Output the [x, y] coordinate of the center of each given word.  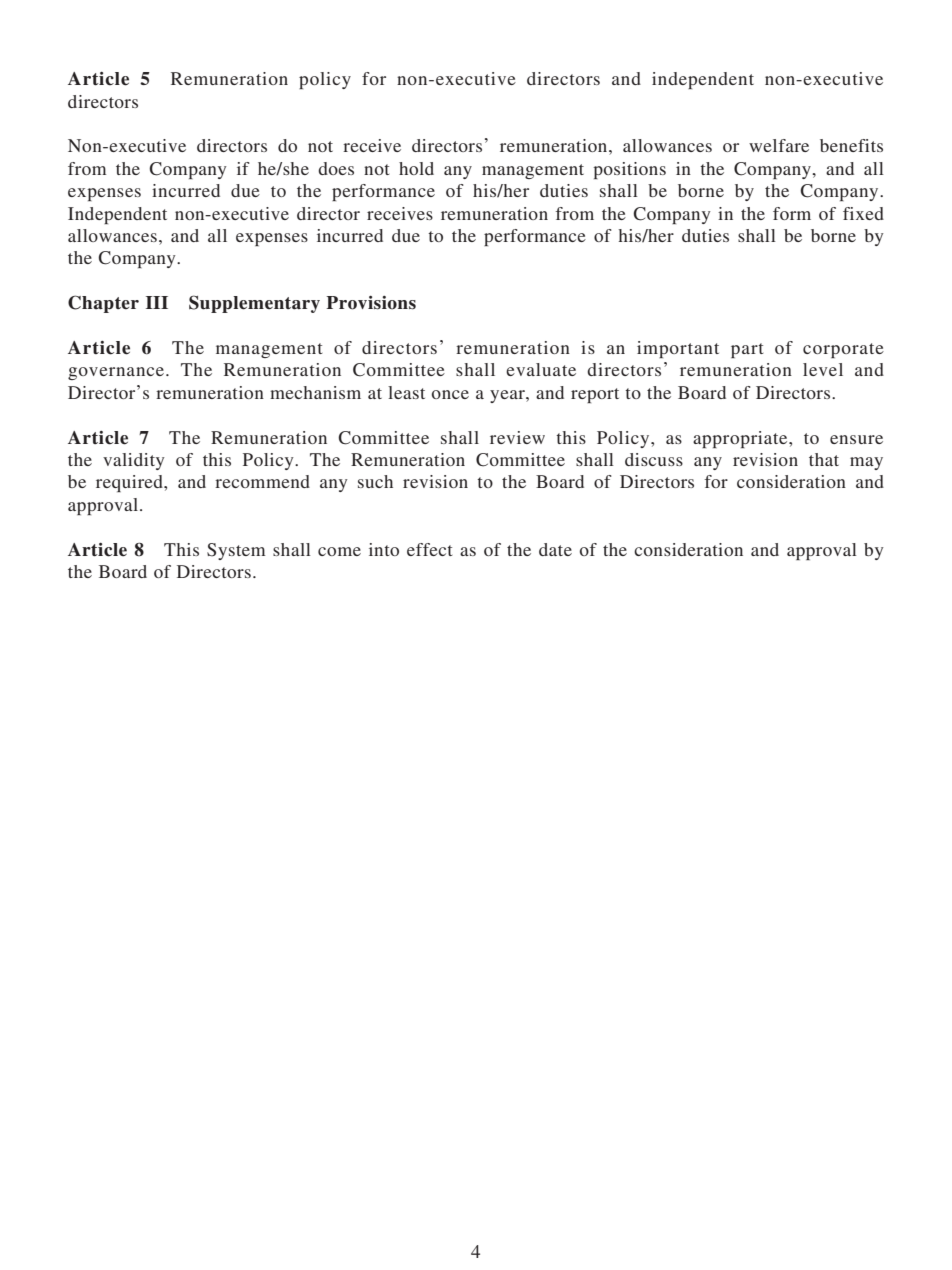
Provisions [371, 303]
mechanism [315, 392]
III [157, 302]
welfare [779, 145]
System [236, 551]
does [336, 168]
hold [416, 168]
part [747, 350]
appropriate [741, 439]
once [450, 394]
